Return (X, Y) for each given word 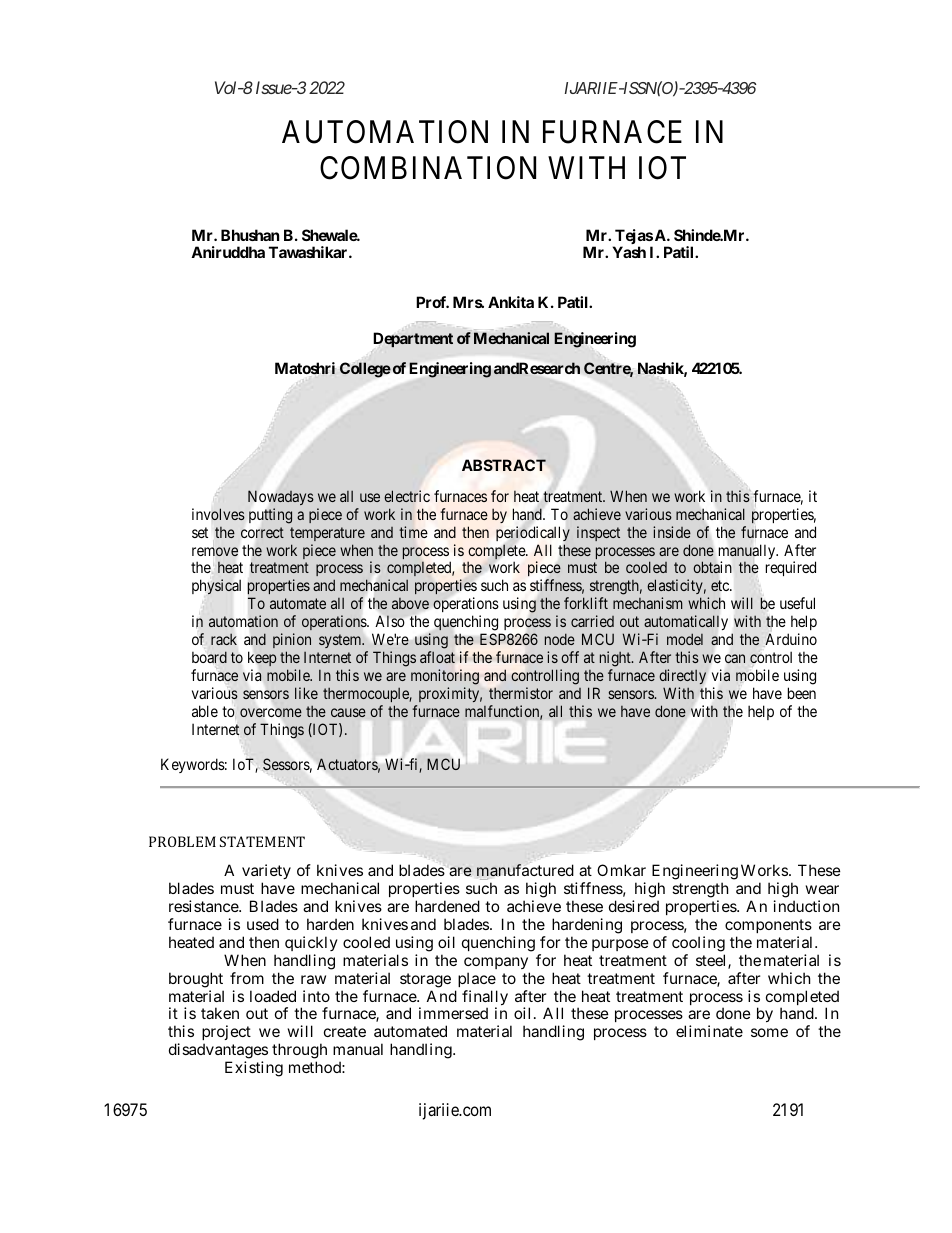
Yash (629, 252)
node (560, 639)
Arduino (790, 640)
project (226, 1034)
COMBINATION (428, 168)
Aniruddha (228, 252)
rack (224, 639)
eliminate (709, 1031)
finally (485, 999)
